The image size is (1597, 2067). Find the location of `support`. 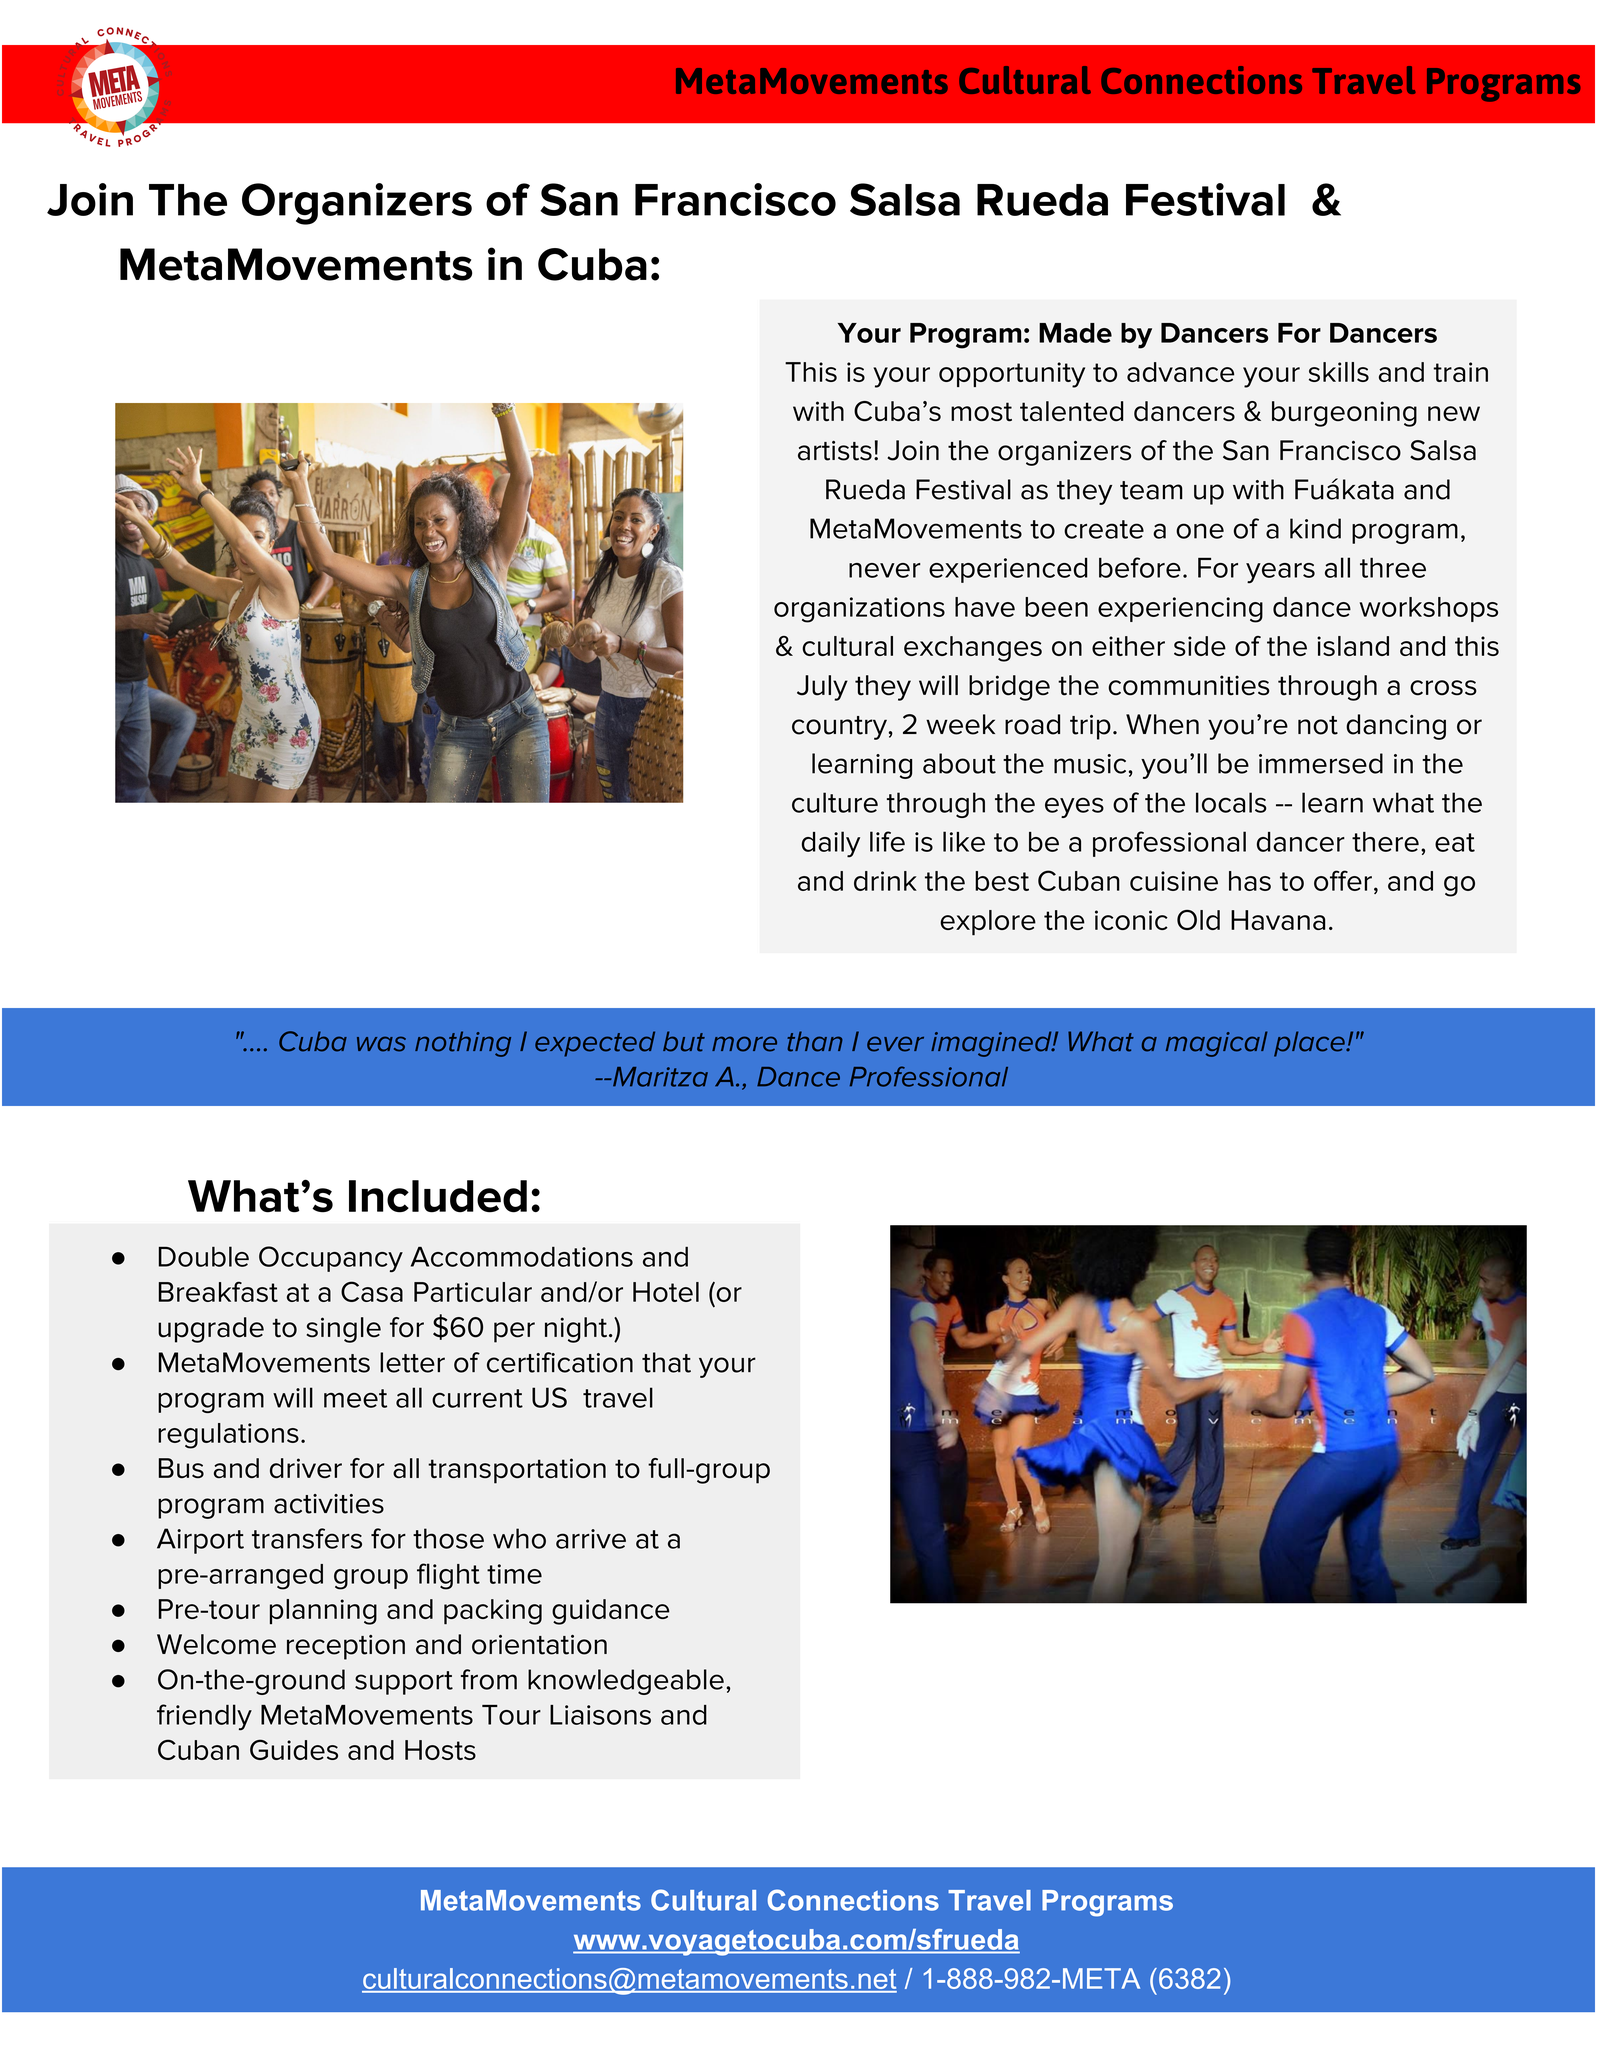

support is located at coordinates (404, 1683).
